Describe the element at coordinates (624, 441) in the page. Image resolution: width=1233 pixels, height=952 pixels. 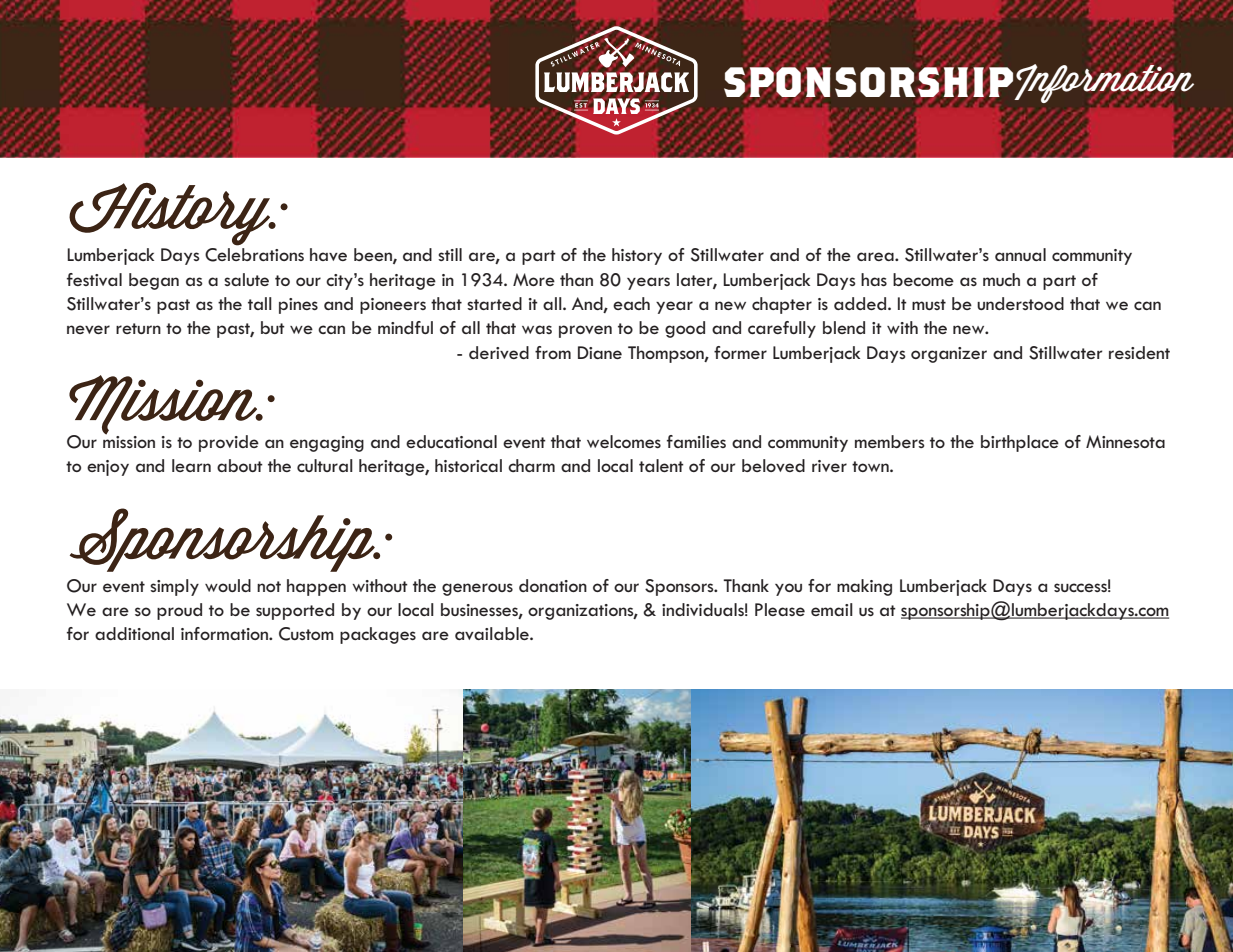
I see `welcomes` at that location.
